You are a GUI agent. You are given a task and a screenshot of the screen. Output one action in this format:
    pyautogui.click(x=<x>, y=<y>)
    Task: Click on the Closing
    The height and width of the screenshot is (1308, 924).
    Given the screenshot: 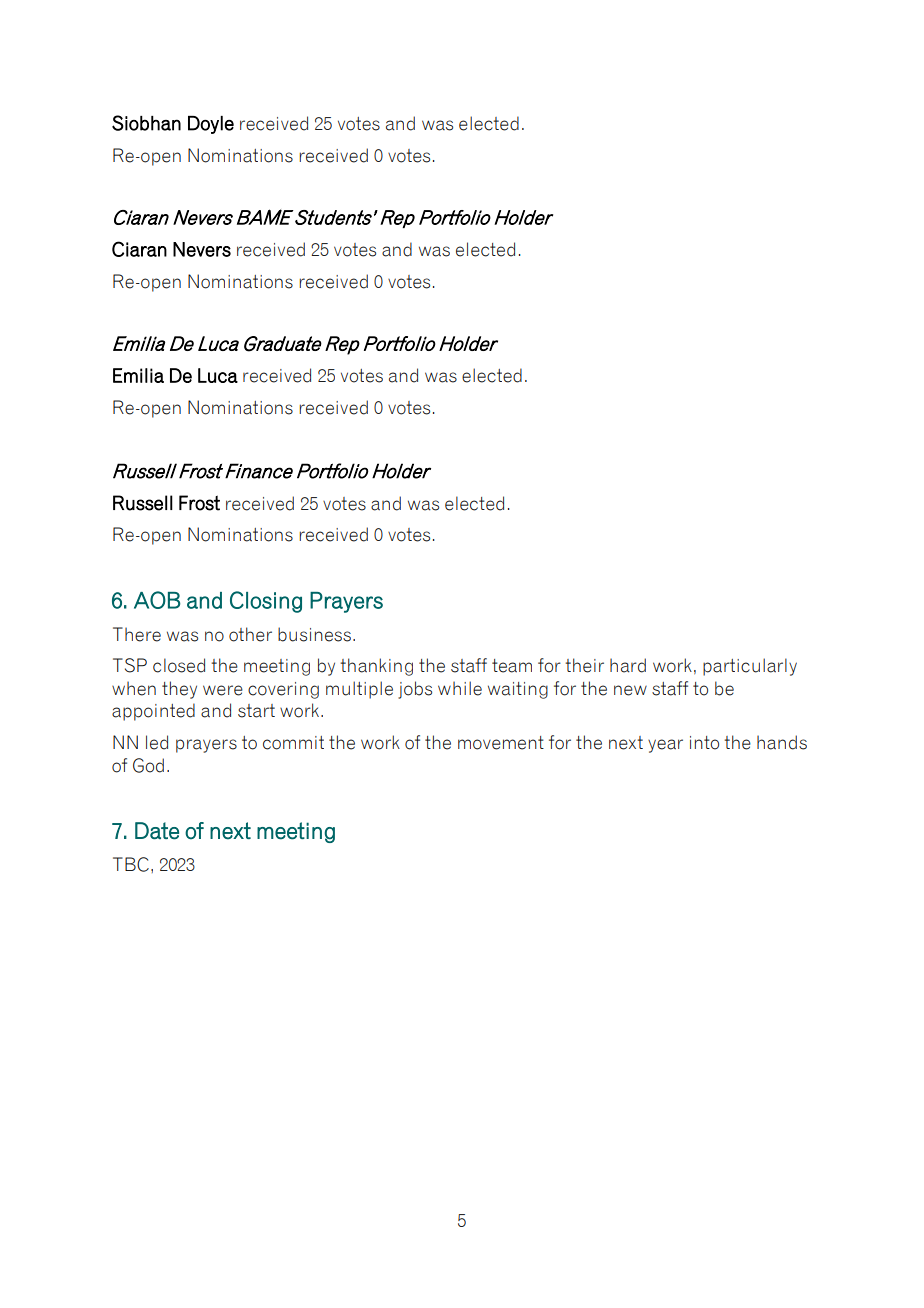 What is the action you would take?
    pyautogui.click(x=266, y=602)
